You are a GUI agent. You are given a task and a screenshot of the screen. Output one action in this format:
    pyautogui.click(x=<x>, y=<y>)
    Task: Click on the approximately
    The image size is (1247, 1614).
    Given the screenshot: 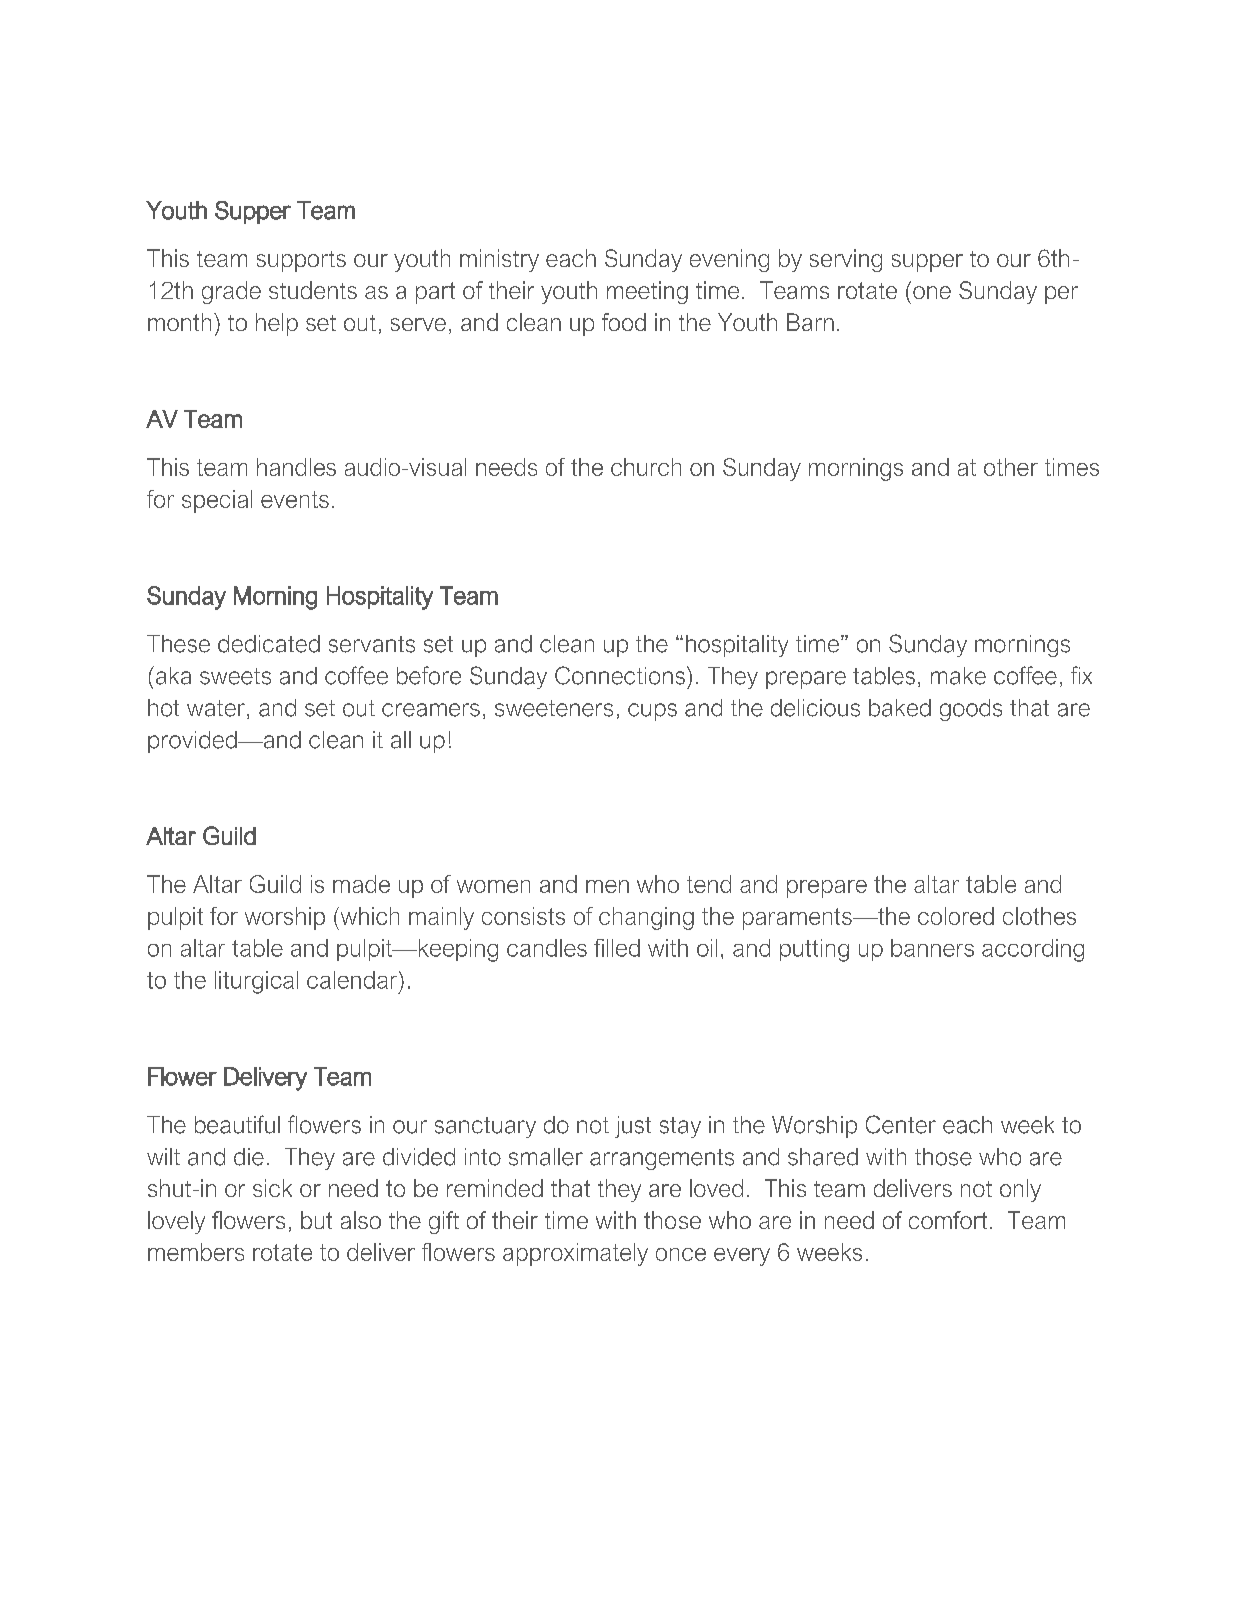 What is the action you would take?
    pyautogui.click(x=575, y=1254)
